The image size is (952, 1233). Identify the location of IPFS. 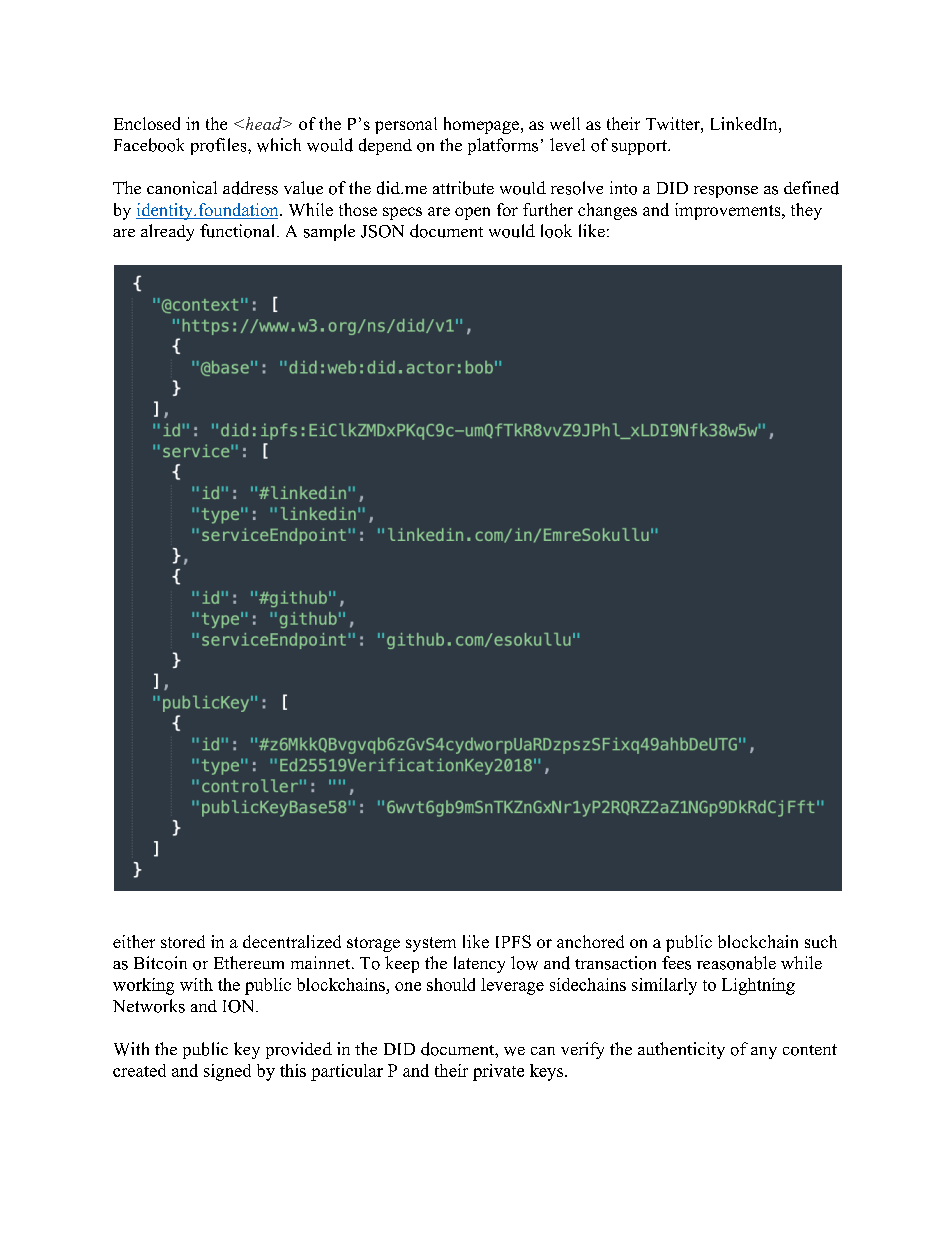
(513, 941).
